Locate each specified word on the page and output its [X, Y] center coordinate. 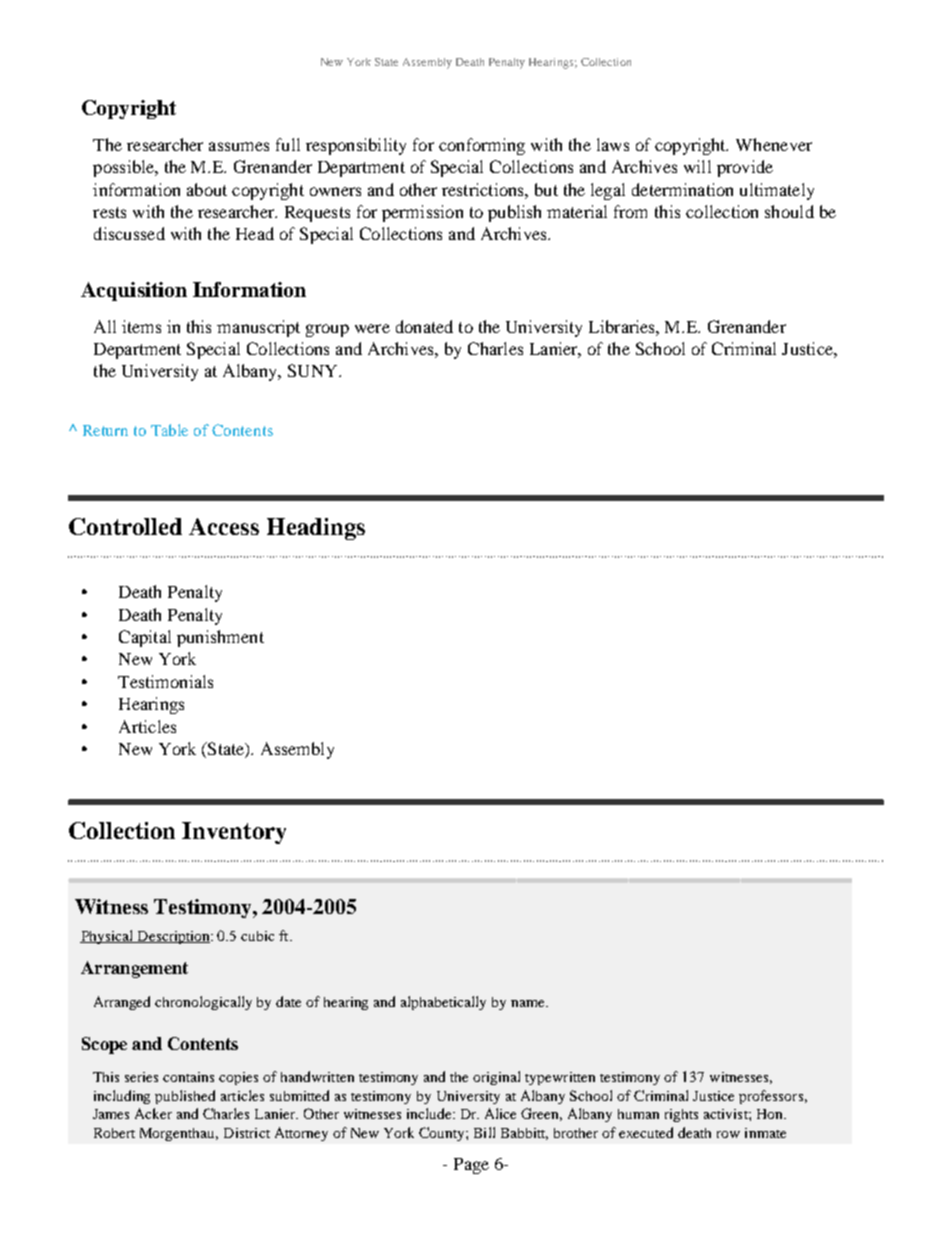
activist [727, 1114]
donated [424, 326]
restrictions [484, 189]
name [529, 1003]
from [630, 211]
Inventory [234, 833]
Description [173, 937]
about [207, 189]
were [372, 328]
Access [224, 526]
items [141, 326]
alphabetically [443, 1003]
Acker [153, 1113]
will [697, 166]
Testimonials [165, 681]
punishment [220, 638]
